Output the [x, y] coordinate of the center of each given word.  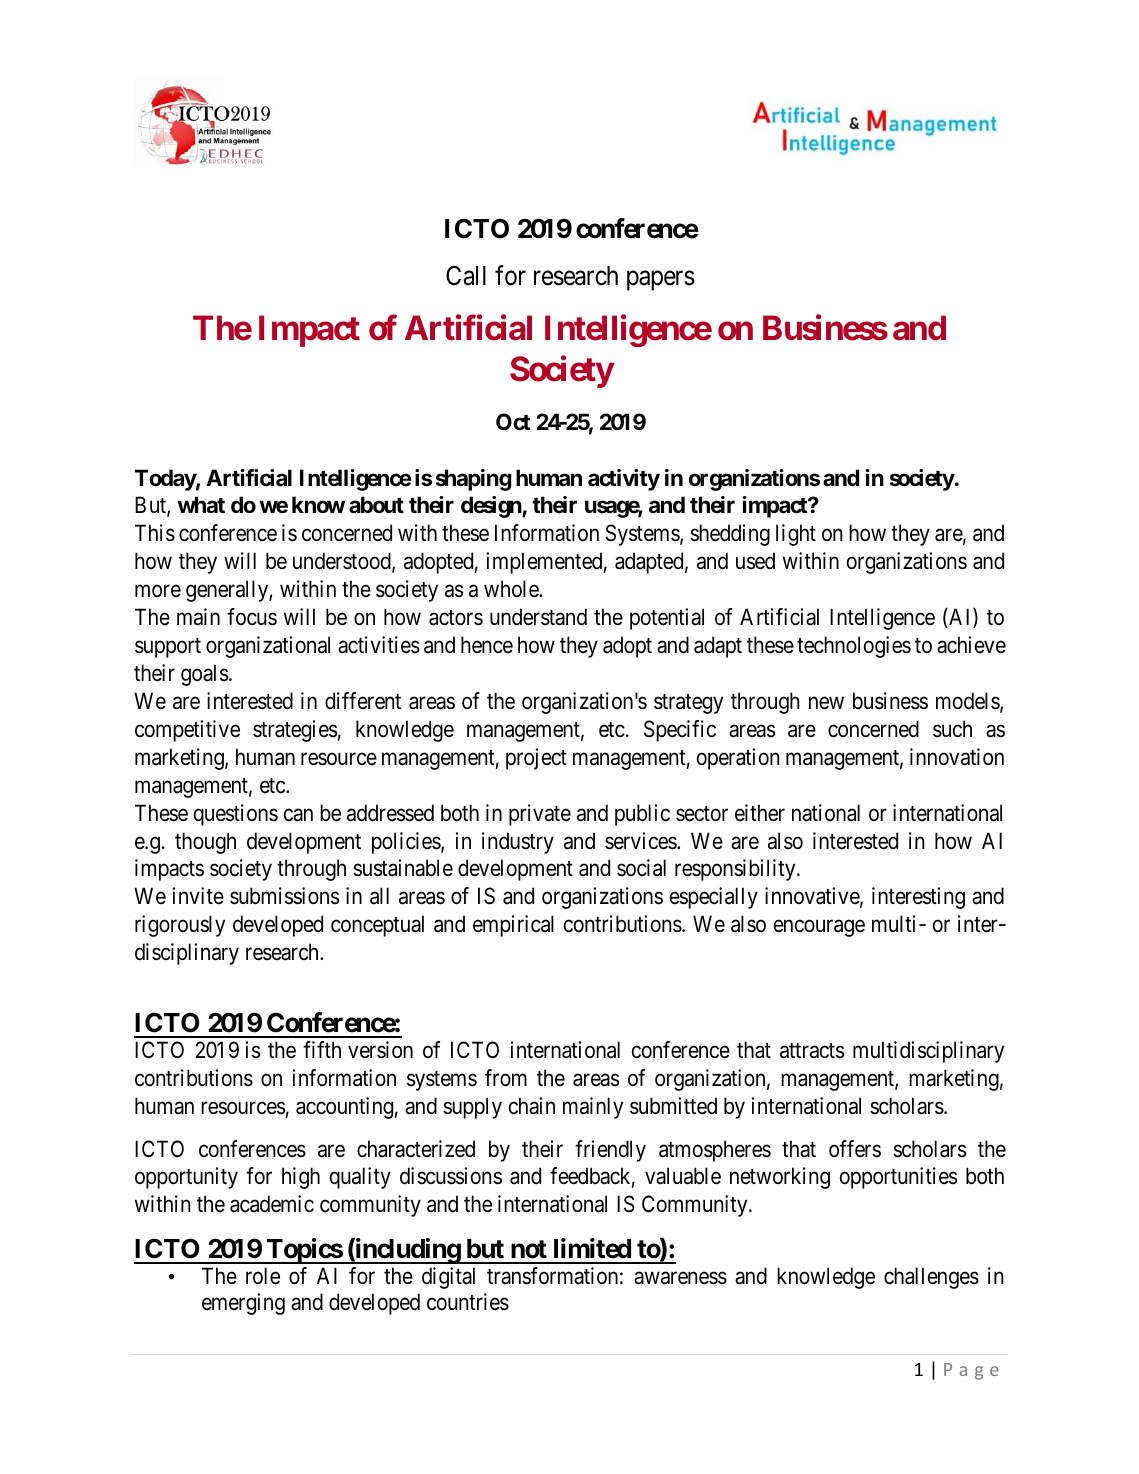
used [755, 561]
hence [487, 645]
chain [532, 1106]
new [826, 703]
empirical [513, 926]
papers [661, 281]
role [263, 1276]
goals [204, 675]
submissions [284, 896]
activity [624, 480]
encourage [819, 928]
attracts [812, 1051]
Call [466, 275]
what [201, 504]
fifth [322, 1049]
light [796, 535]
